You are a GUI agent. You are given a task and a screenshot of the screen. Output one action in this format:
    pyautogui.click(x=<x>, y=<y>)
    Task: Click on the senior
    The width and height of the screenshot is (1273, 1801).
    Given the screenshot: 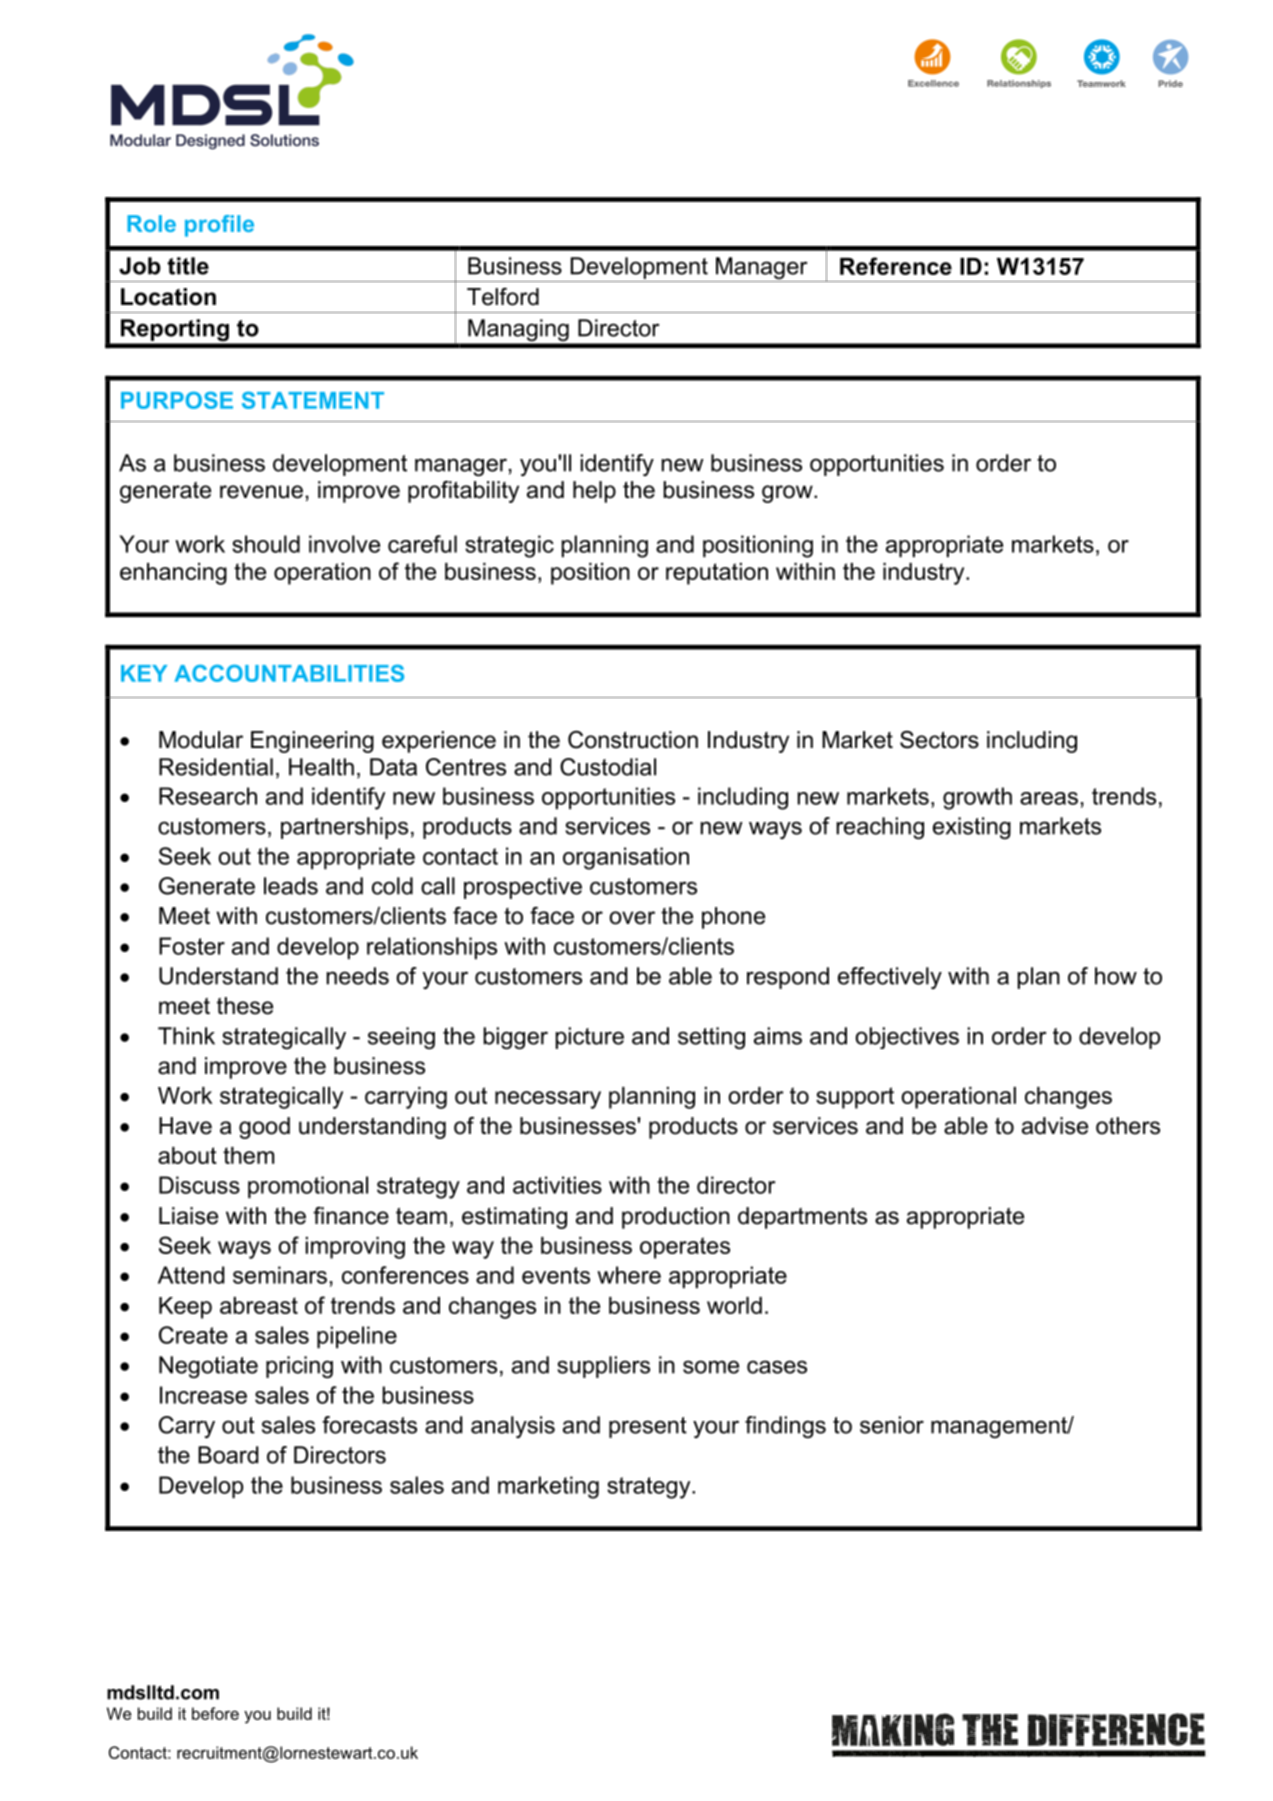 What is the action you would take?
    pyautogui.click(x=892, y=1425)
